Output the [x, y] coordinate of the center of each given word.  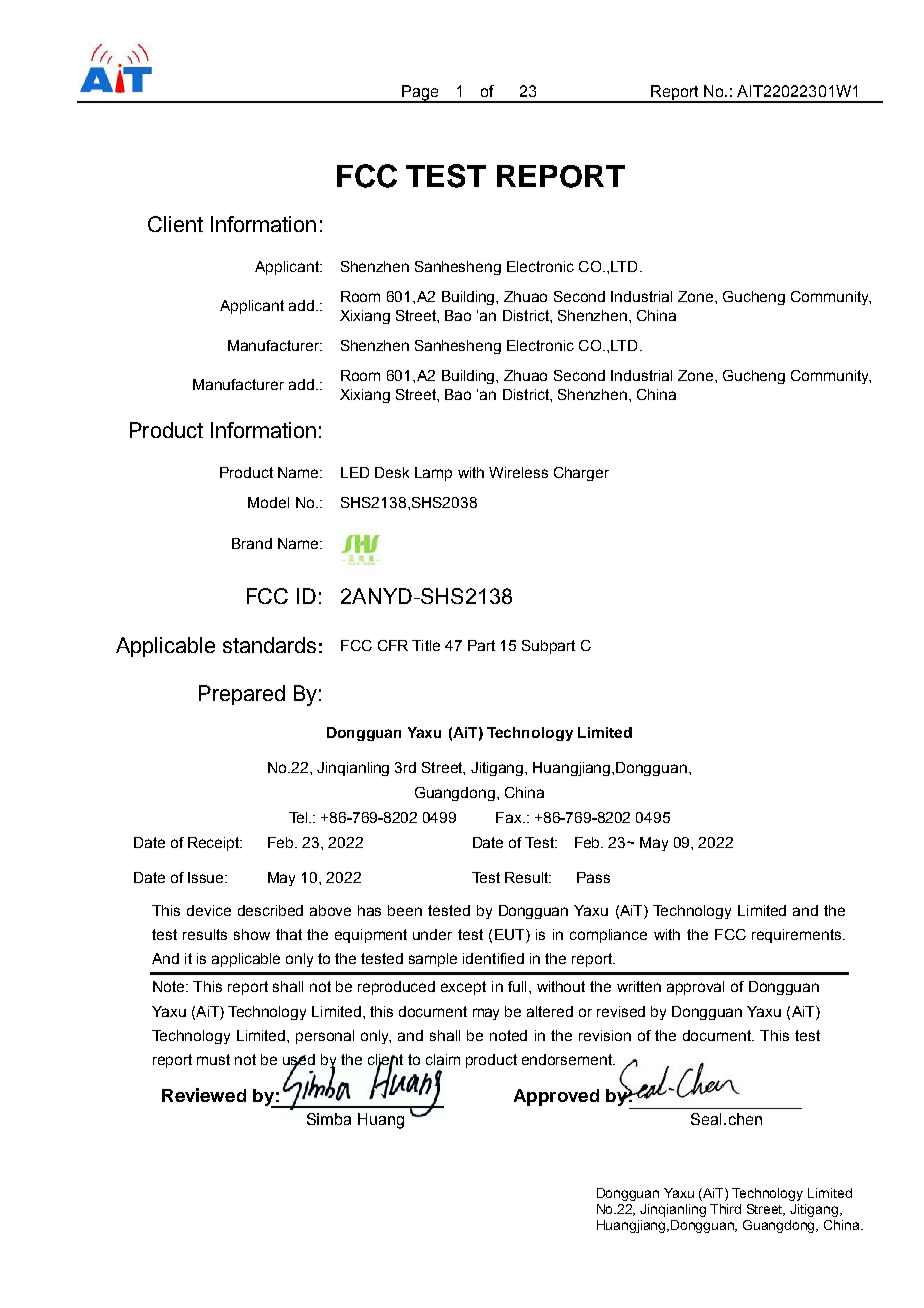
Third [725, 1209]
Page [420, 94]
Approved [556, 1097]
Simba [329, 1119]
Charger [581, 474]
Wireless [518, 472]
